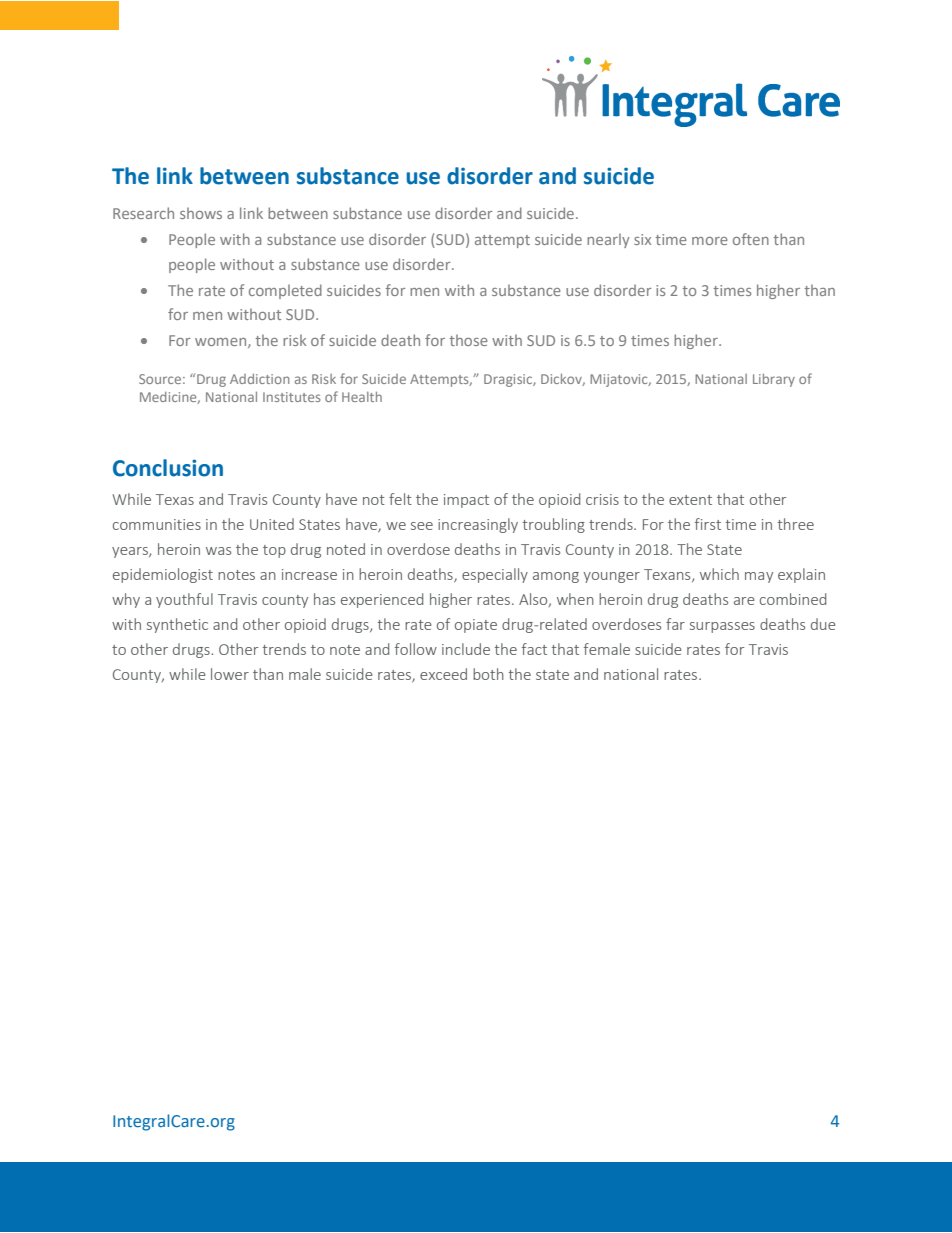  I want to click on shows, so click(201, 213).
